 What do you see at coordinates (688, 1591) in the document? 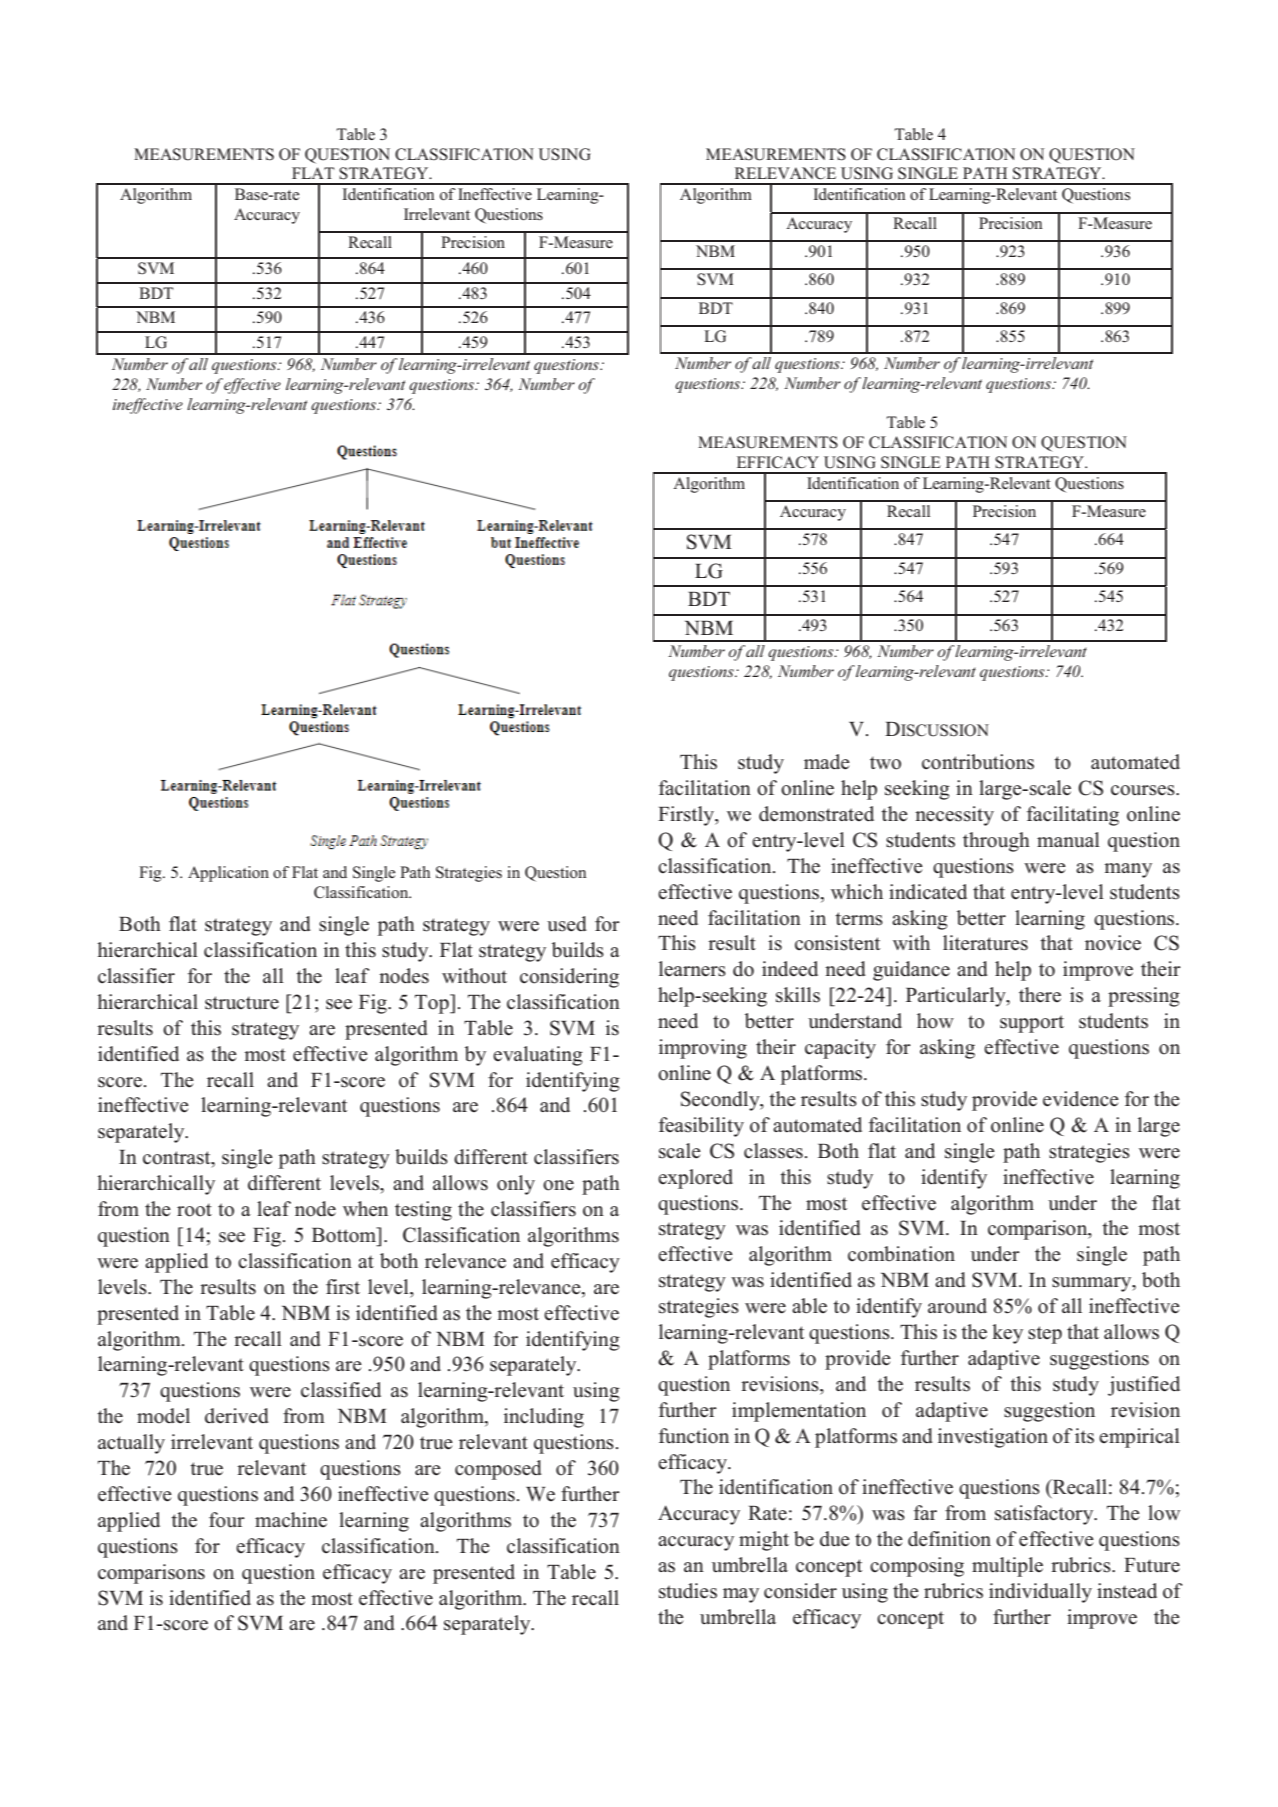
I see `studies` at bounding box center [688, 1591].
